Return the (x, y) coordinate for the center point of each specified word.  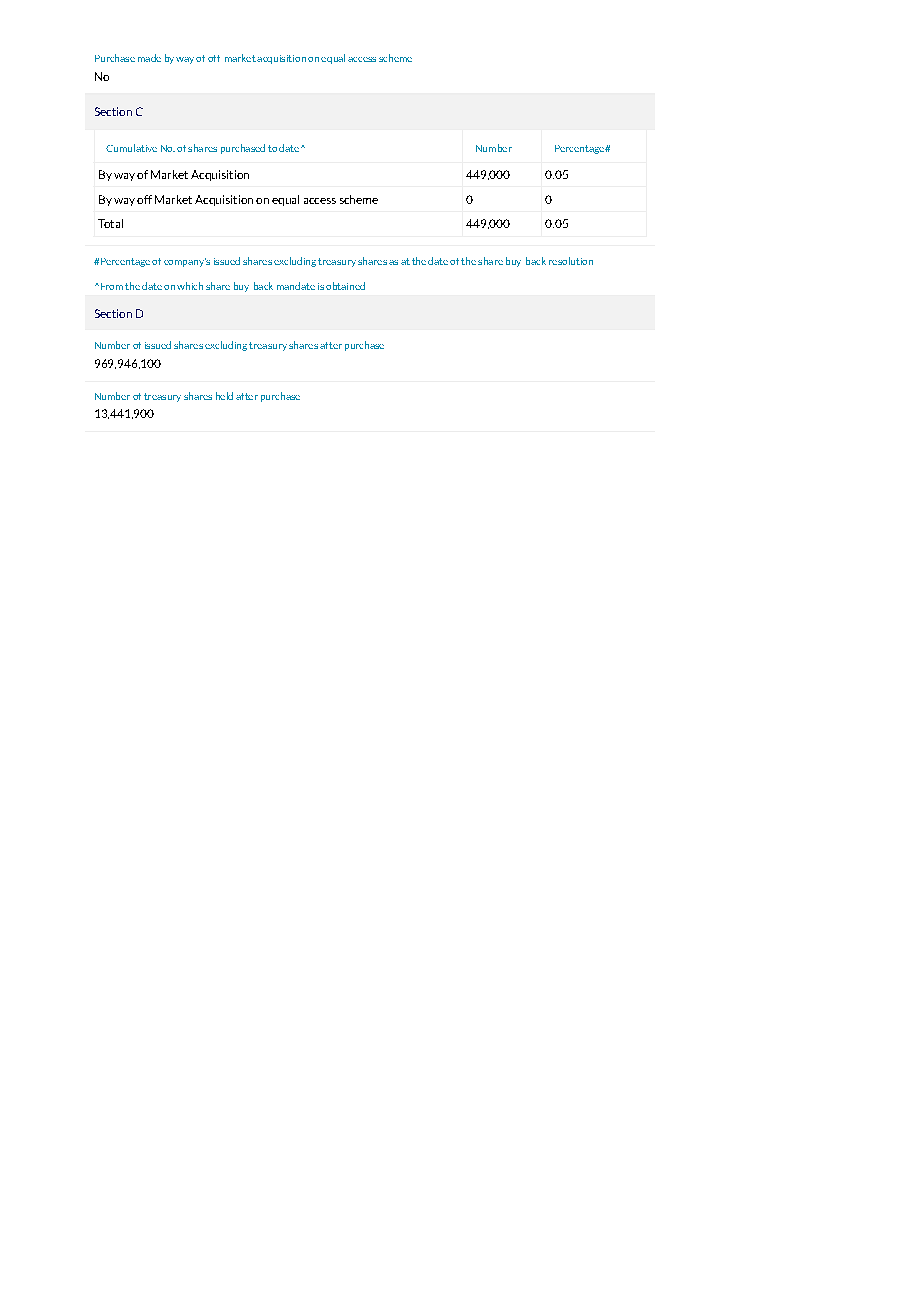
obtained (345, 286)
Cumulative (131, 148)
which (190, 286)
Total (110, 223)
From (110, 286)
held (224, 396)
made (149, 58)
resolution (571, 261)
